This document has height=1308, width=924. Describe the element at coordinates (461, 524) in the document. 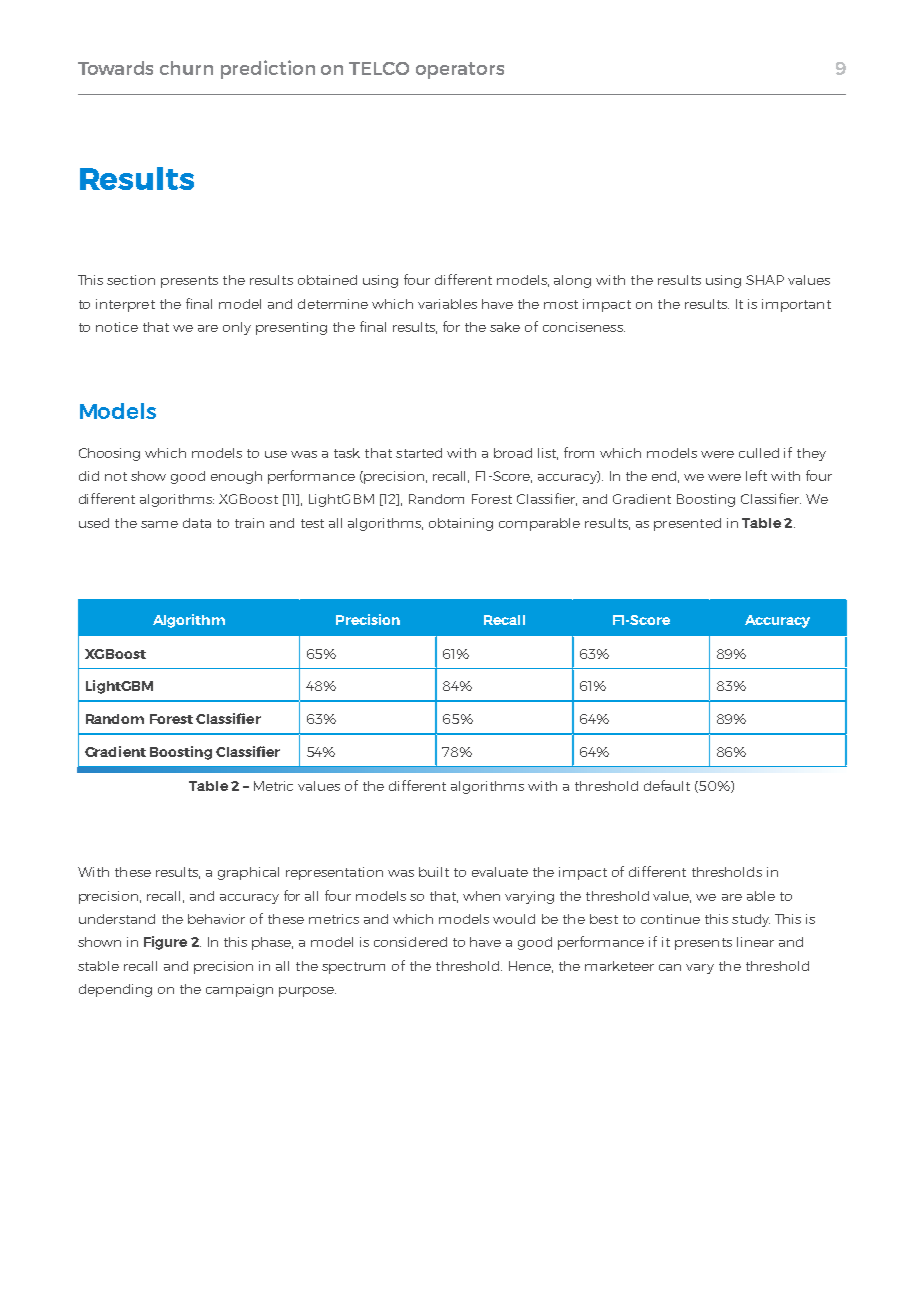

I see `obtaining` at that location.
